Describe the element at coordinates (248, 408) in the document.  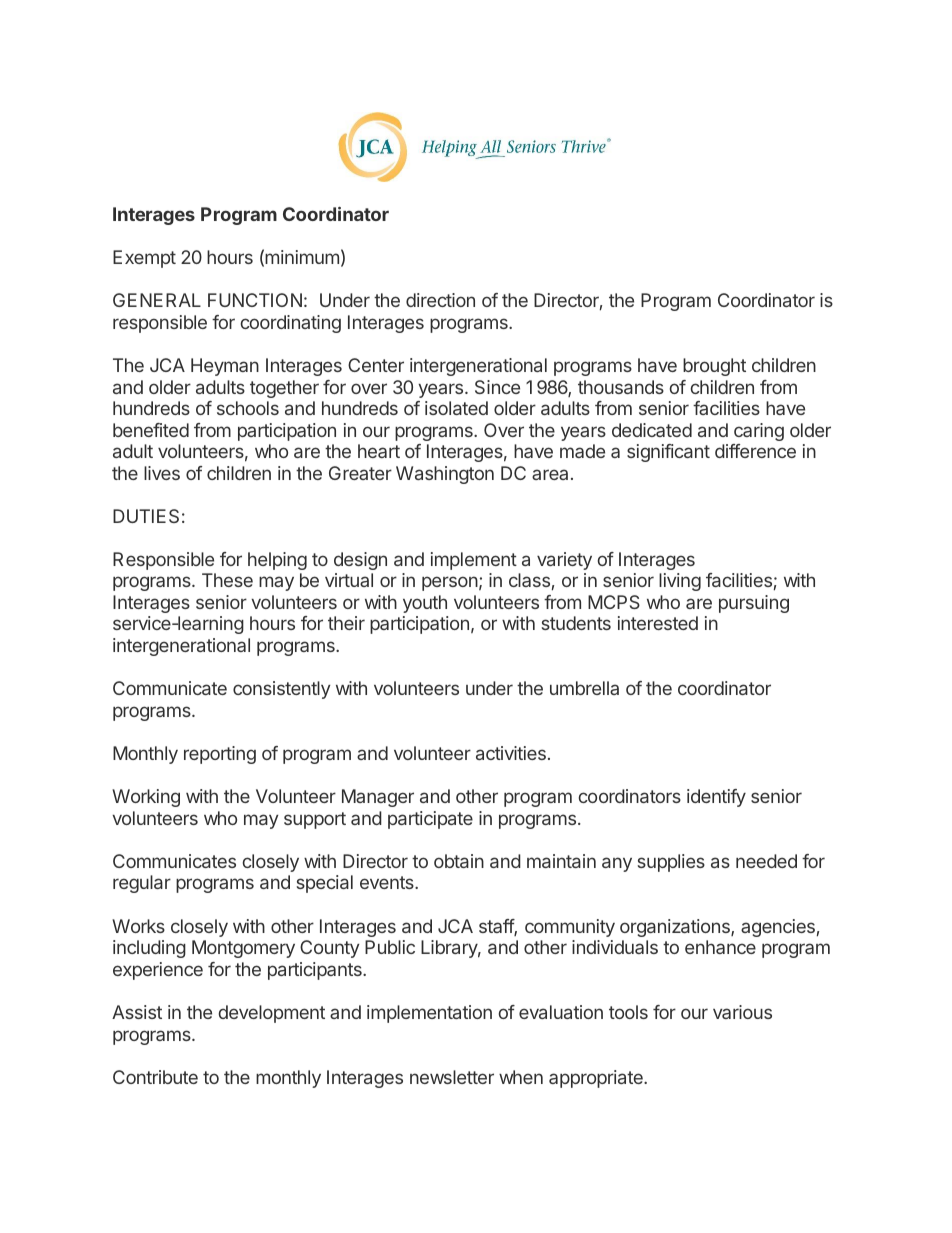
I see `schools` at that location.
